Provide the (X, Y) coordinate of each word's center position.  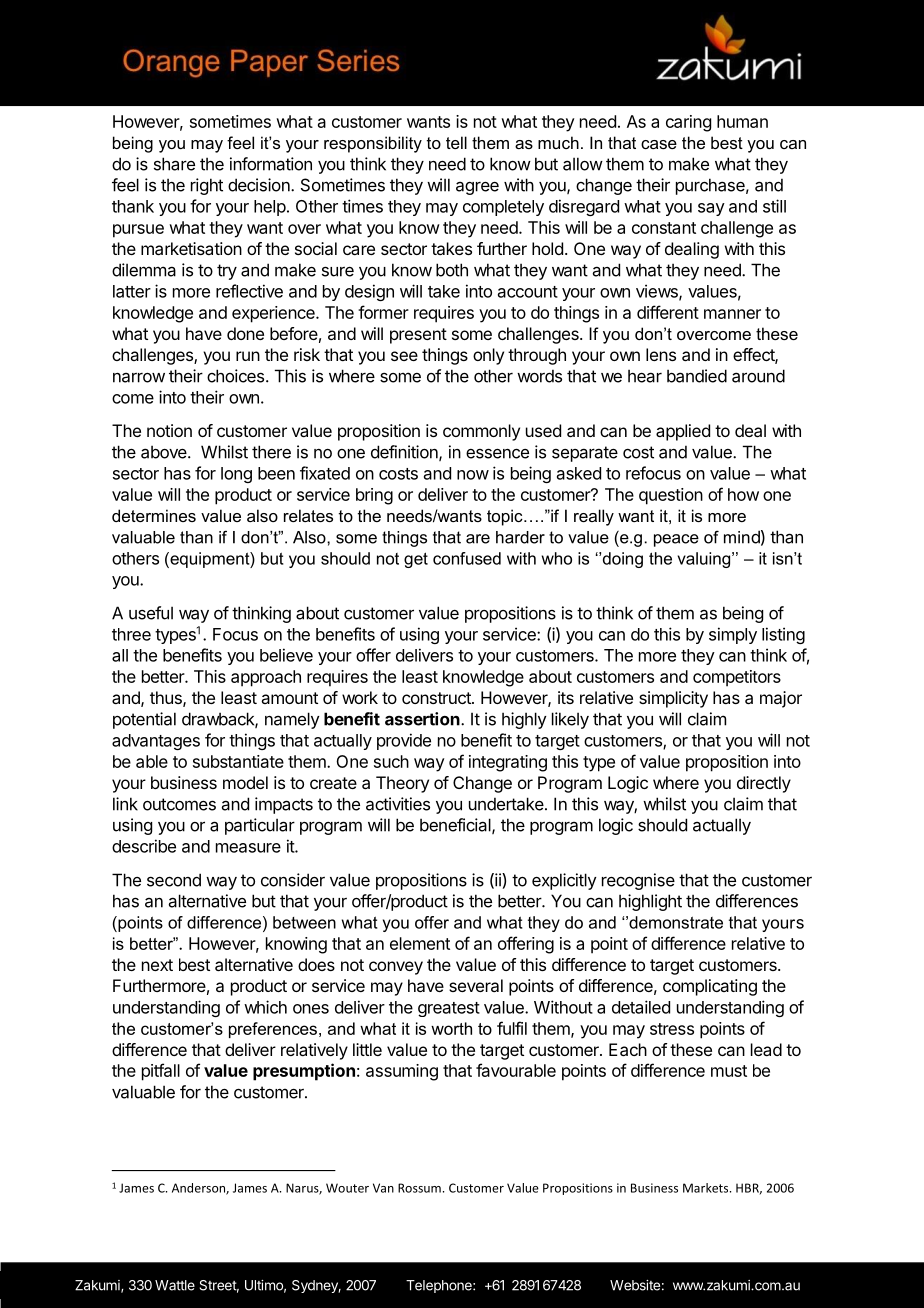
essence (497, 453)
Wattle (175, 1285)
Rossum (419, 1188)
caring (688, 123)
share (174, 164)
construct (437, 698)
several (476, 985)
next (157, 965)
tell (456, 142)
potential (144, 720)
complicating (710, 987)
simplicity (673, 699)
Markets (707, 1188)
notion (169, 430)
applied (683, 432)
